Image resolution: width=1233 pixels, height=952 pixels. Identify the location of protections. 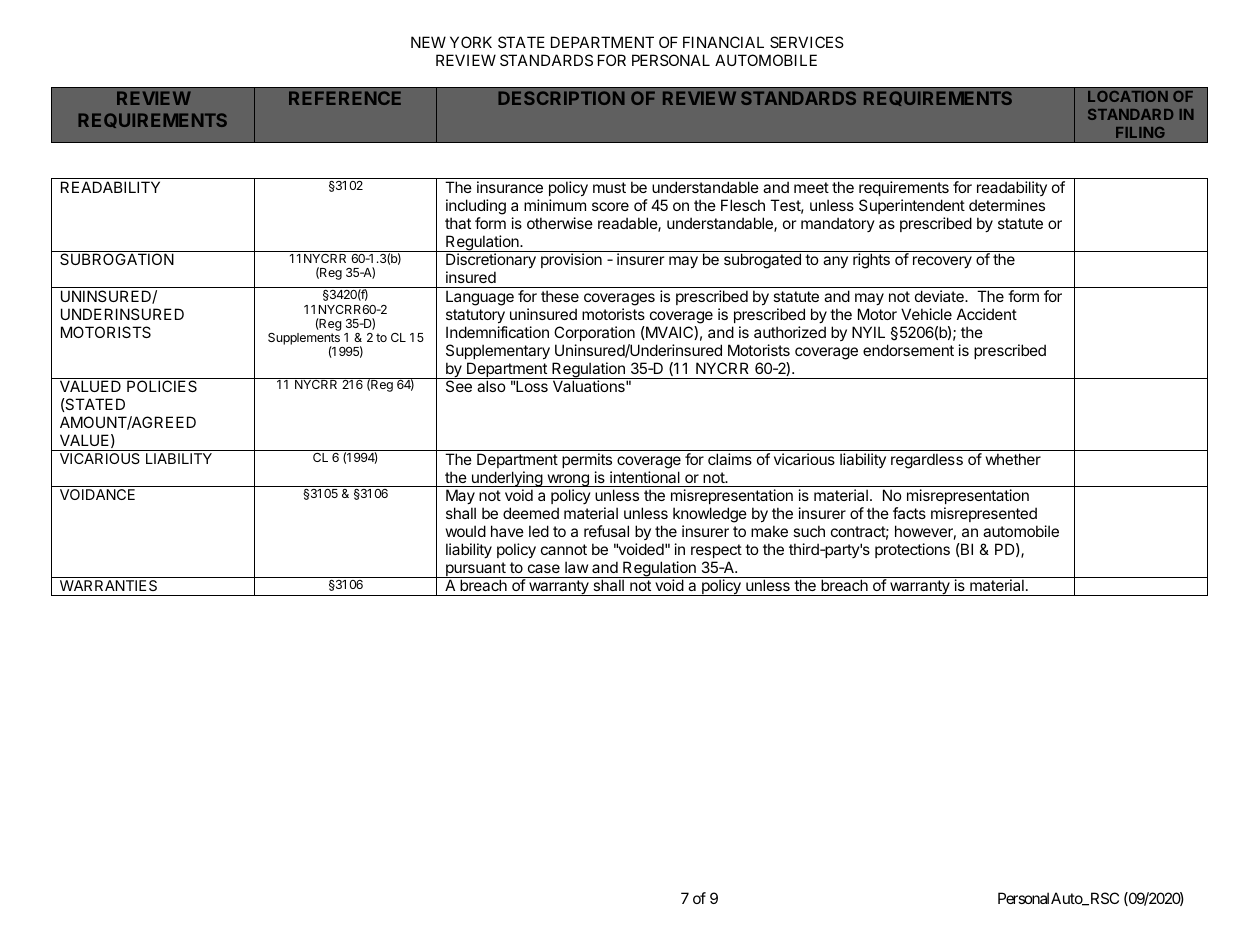
(912, 550).
